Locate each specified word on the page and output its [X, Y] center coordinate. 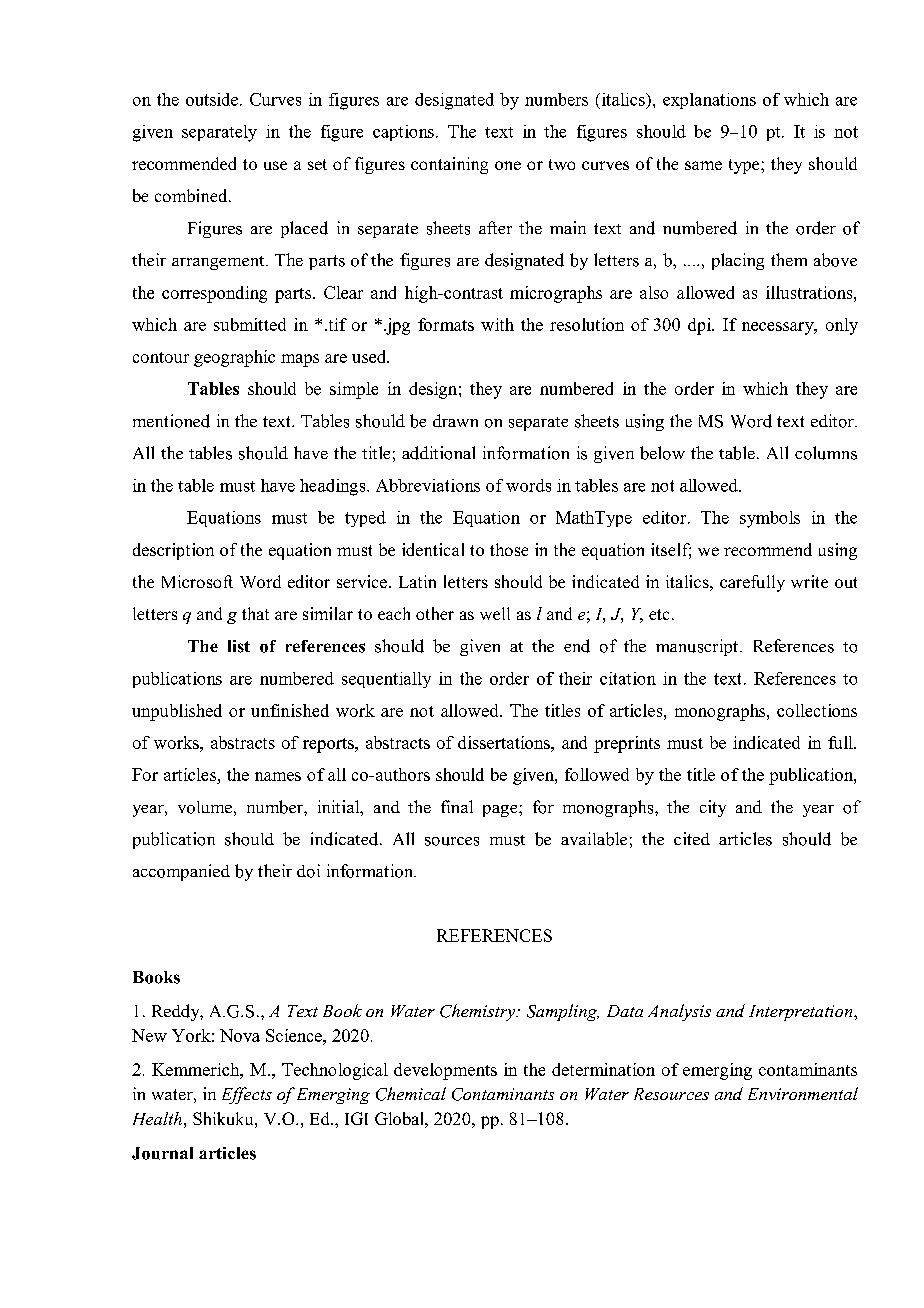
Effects [247, 1095]
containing [449, 165]
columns [826, 453]
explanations [709, 101]
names [278, 776]
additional [438, 453]
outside [212, 99]
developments [445, 1071]
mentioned [171, 421]
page [501, 811]
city [713, 808]
